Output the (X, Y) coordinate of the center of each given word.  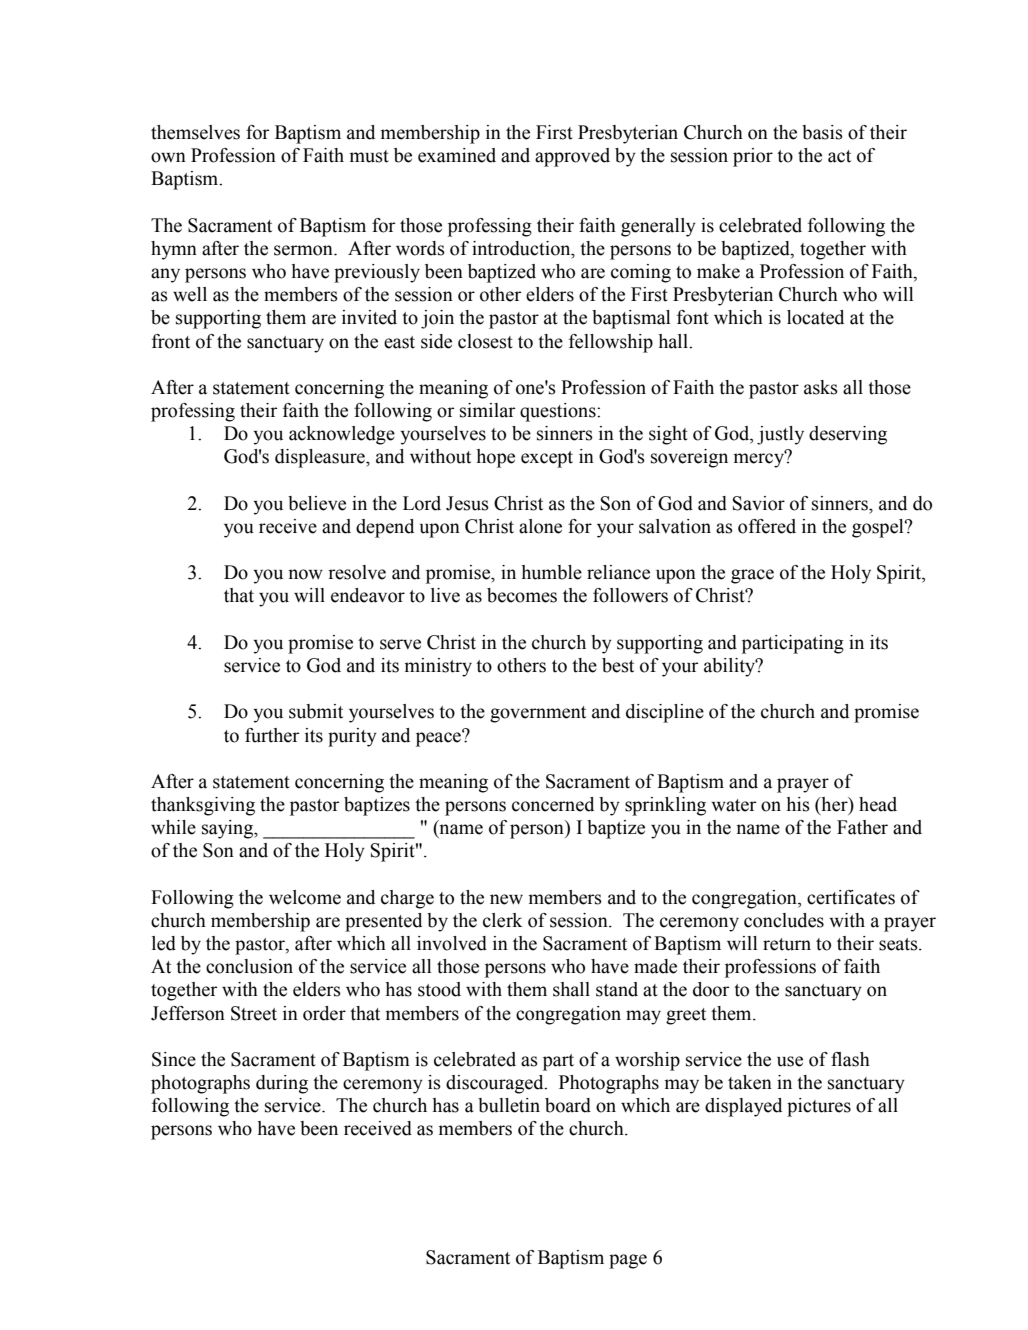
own (168, 157)
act (839, 156)
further (272, 735)
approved (572, 157)
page (628, 1261)
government (538, 714)
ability (731, 667)
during (282, 1084)
